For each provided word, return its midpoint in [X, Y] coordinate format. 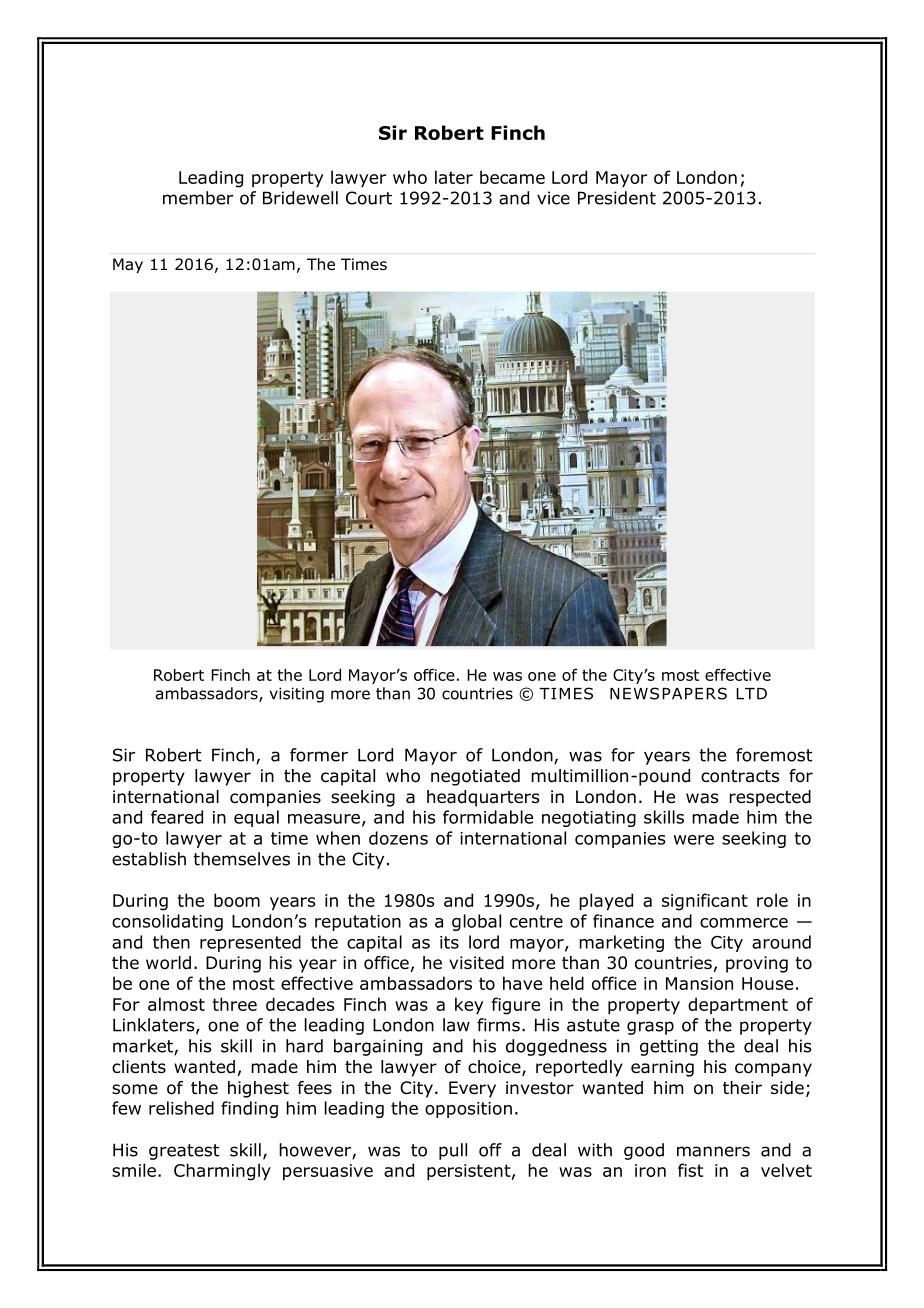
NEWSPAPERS [668, 693]
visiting [296, 695]
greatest [184, 1152]
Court [369, 198]
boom [237, 900]
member [198, 198]
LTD [751, 694]
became [512, 177]
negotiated [475, 777]
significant [705, 902]
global [476, 922]
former [319, 755]
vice [553, 198]
